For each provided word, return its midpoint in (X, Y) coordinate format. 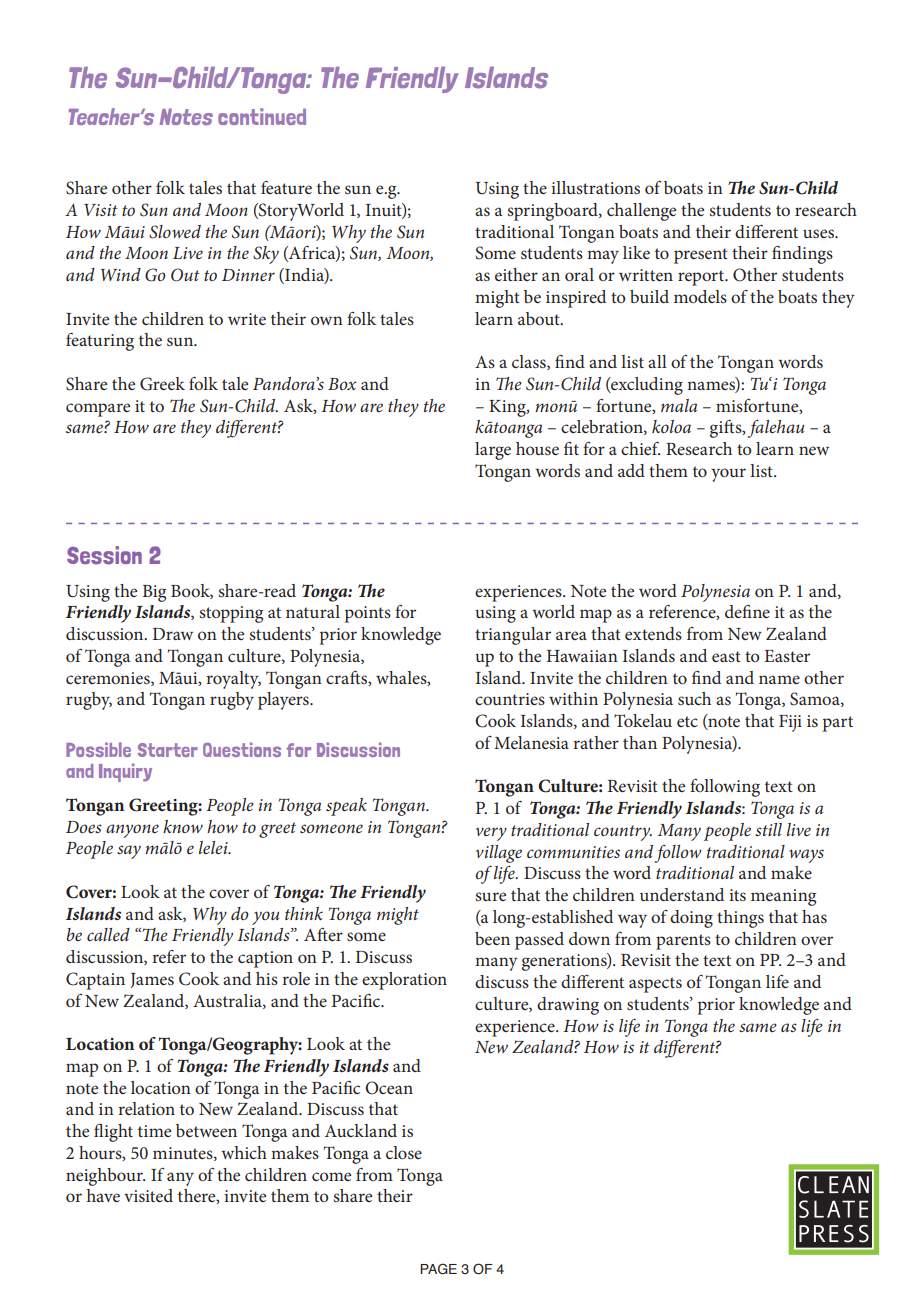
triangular (513, 636)
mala (679, 405)
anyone (132, 831)
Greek (162, 384)
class (530, 362)
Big (154, 593)
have (103, 1195)
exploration (404, 981)
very (491, 834)
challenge (641, 212)
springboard (553, 212)
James (152, 980)
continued (262, 116)
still (768, 829)
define (747, 611)
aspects (655, 985)
